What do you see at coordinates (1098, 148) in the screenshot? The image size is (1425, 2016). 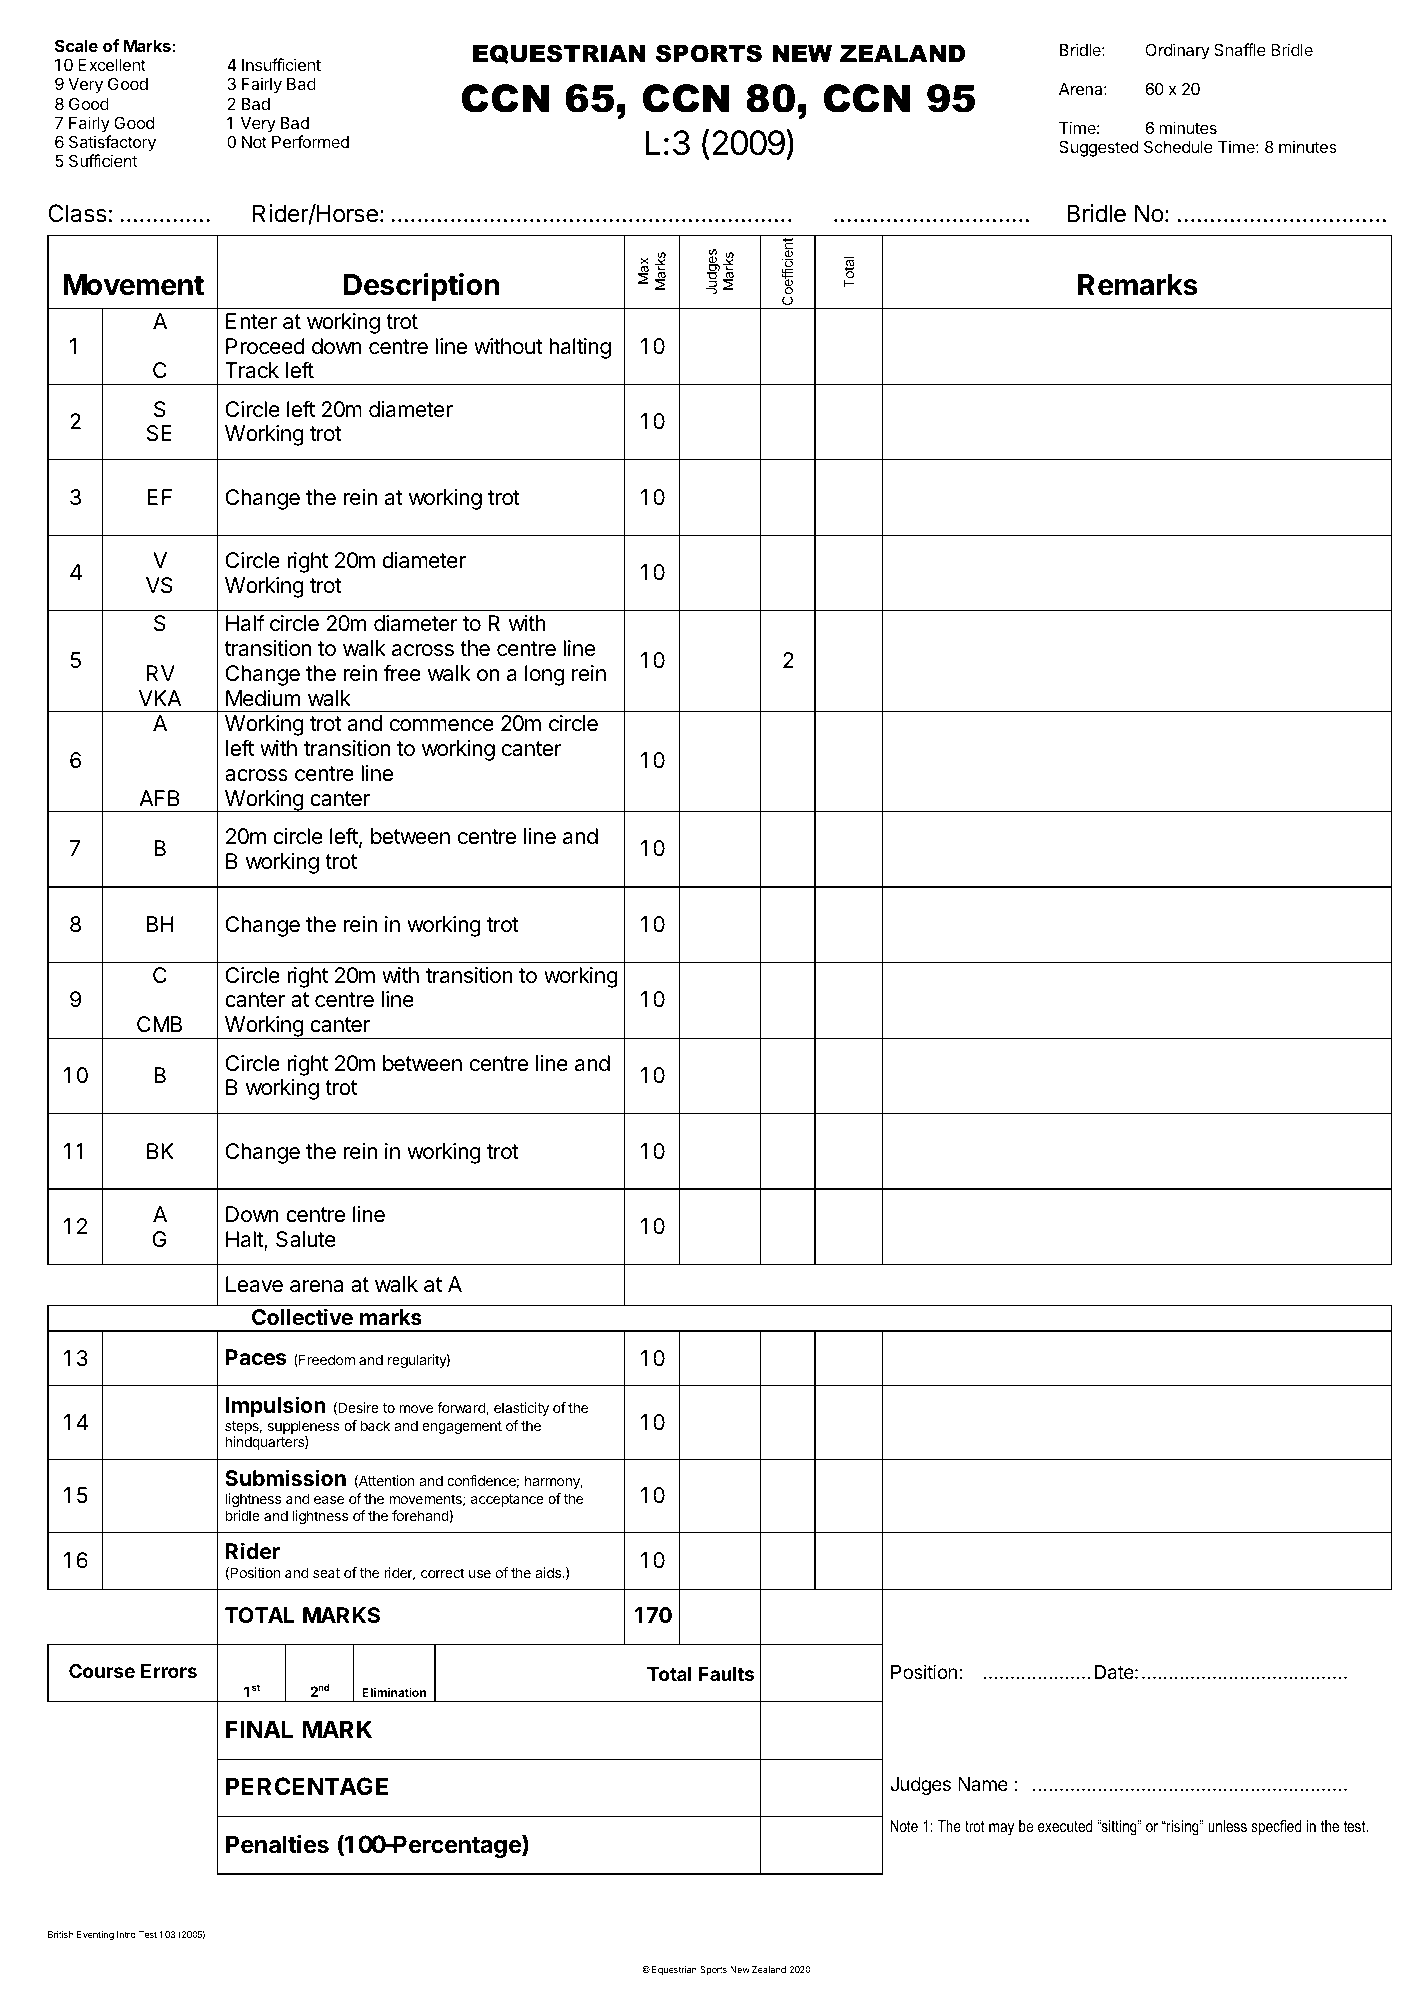 I see `Suggested` at bounding box center [1098, 148].
